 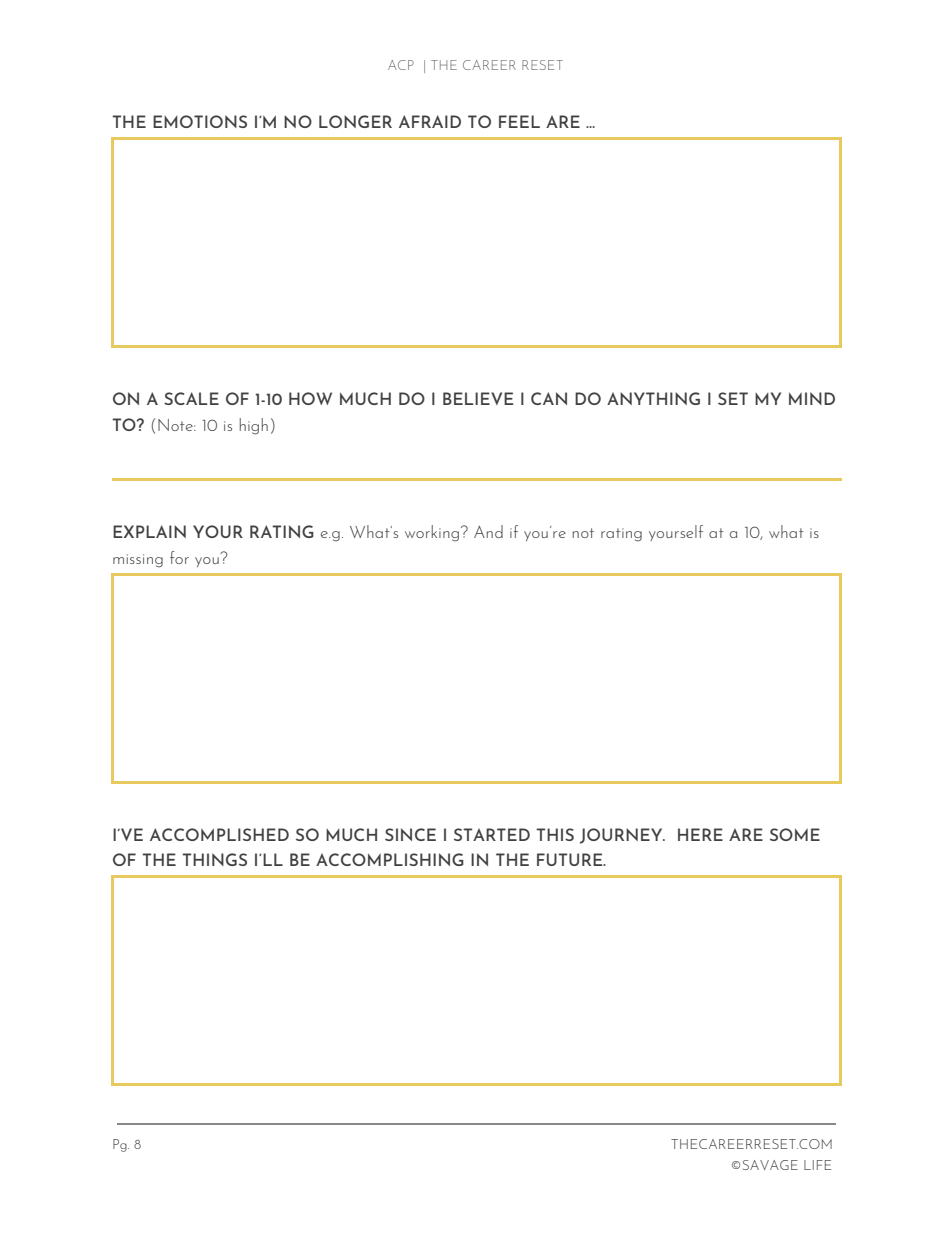 What do you see at coordinates (812, 398) in the page?
I see `MIND` at bounding box center [812, 398].
